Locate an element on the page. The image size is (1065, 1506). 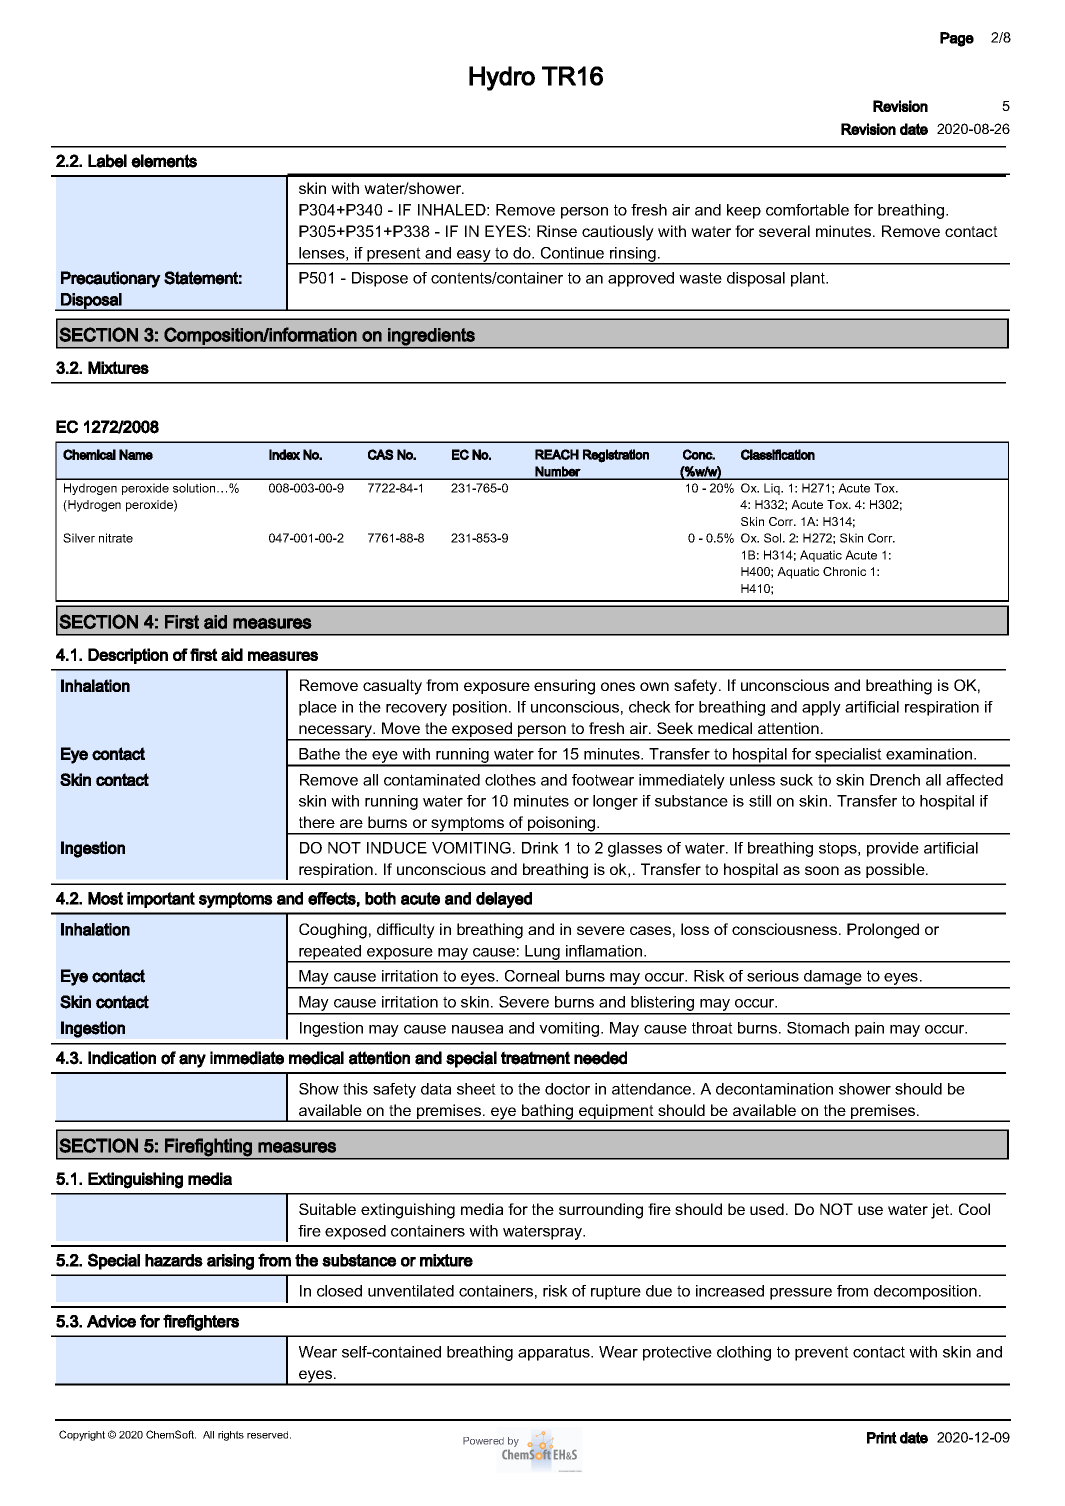
Page is located at coordinates (957, 39).
